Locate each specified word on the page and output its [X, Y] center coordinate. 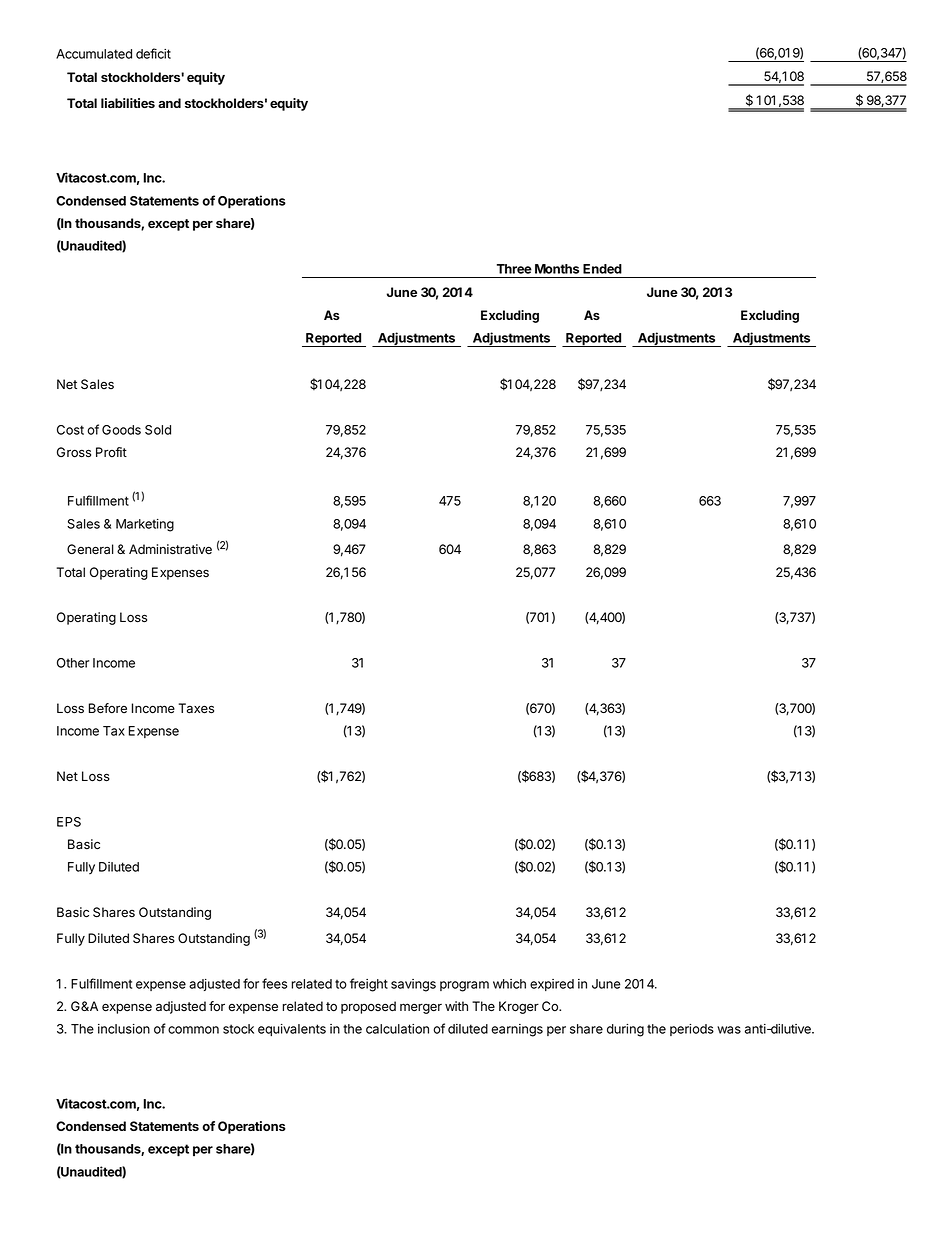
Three [514, 269]
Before [108, 708]
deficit [153, 53]
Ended [602, 269]
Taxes [196, 708]
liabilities [128, 103]
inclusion [124, 1029]
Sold [158, 430]
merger [421, 1008]
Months [557, 269]
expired [552, 985]
